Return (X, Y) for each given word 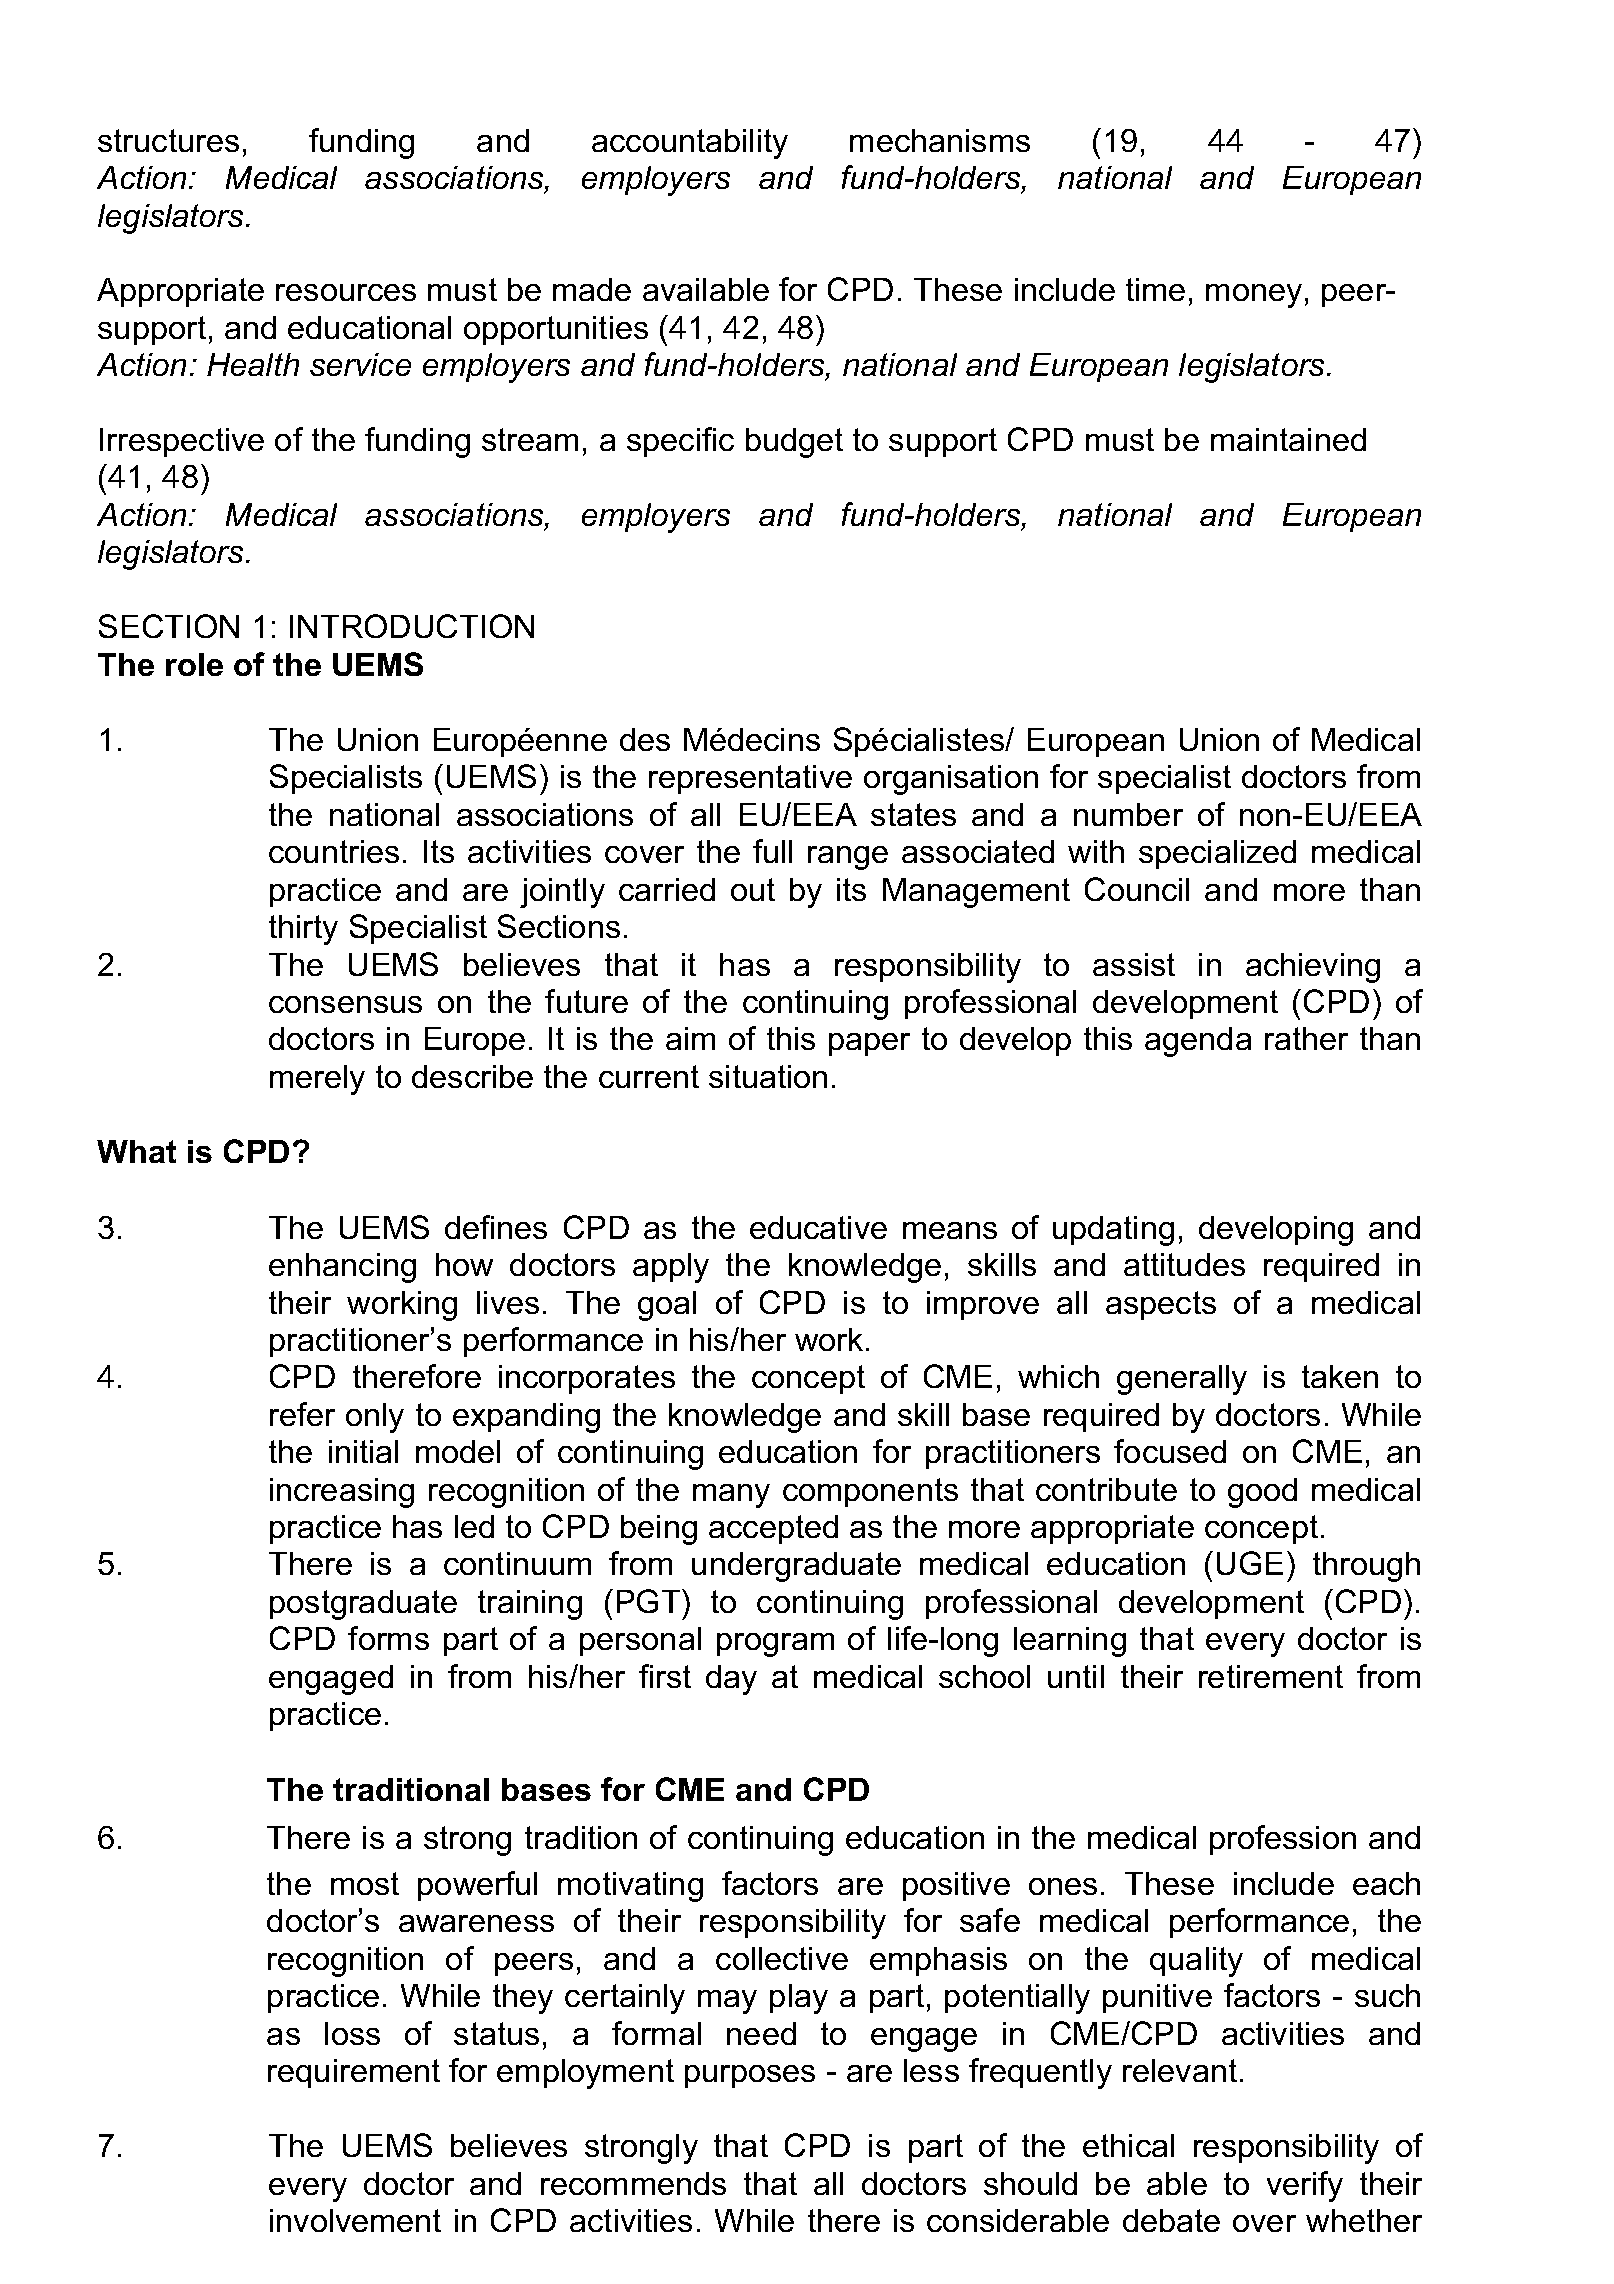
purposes (750, 2076)
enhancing (342, 1268)
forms (388, 1638)
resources (346, 292)
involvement (355, 2220)
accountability (690, 144)
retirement (1271, 1676)
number (1128, 814)
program (775, 1645)
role (194, 664)
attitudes (1184, 1264)
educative (818, 1227)
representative (750, 779)
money (1254, 296)
